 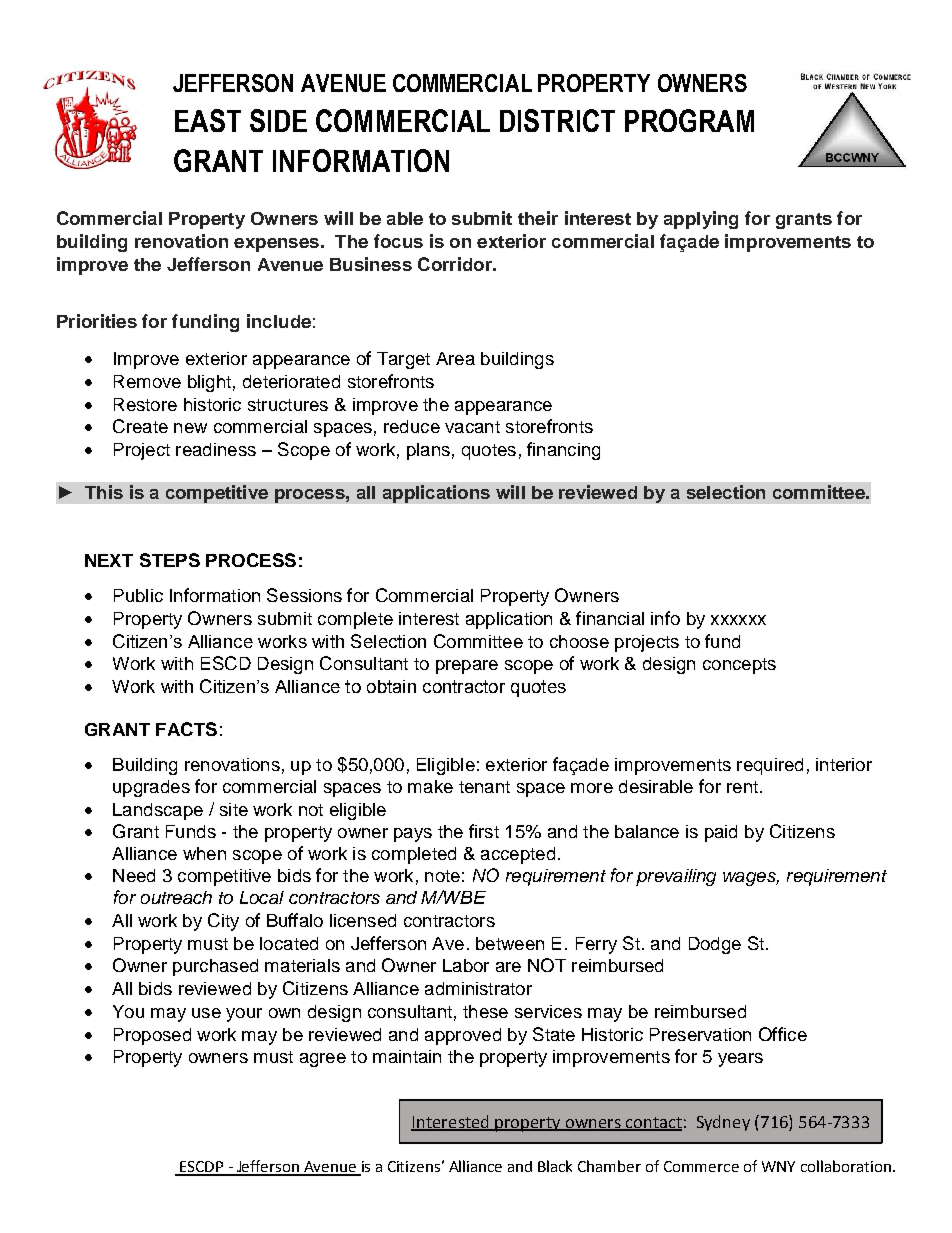 What do you see at coordinates (138, 595) in the screenshot?
I see `Public` at bounding box center [138, 595].
